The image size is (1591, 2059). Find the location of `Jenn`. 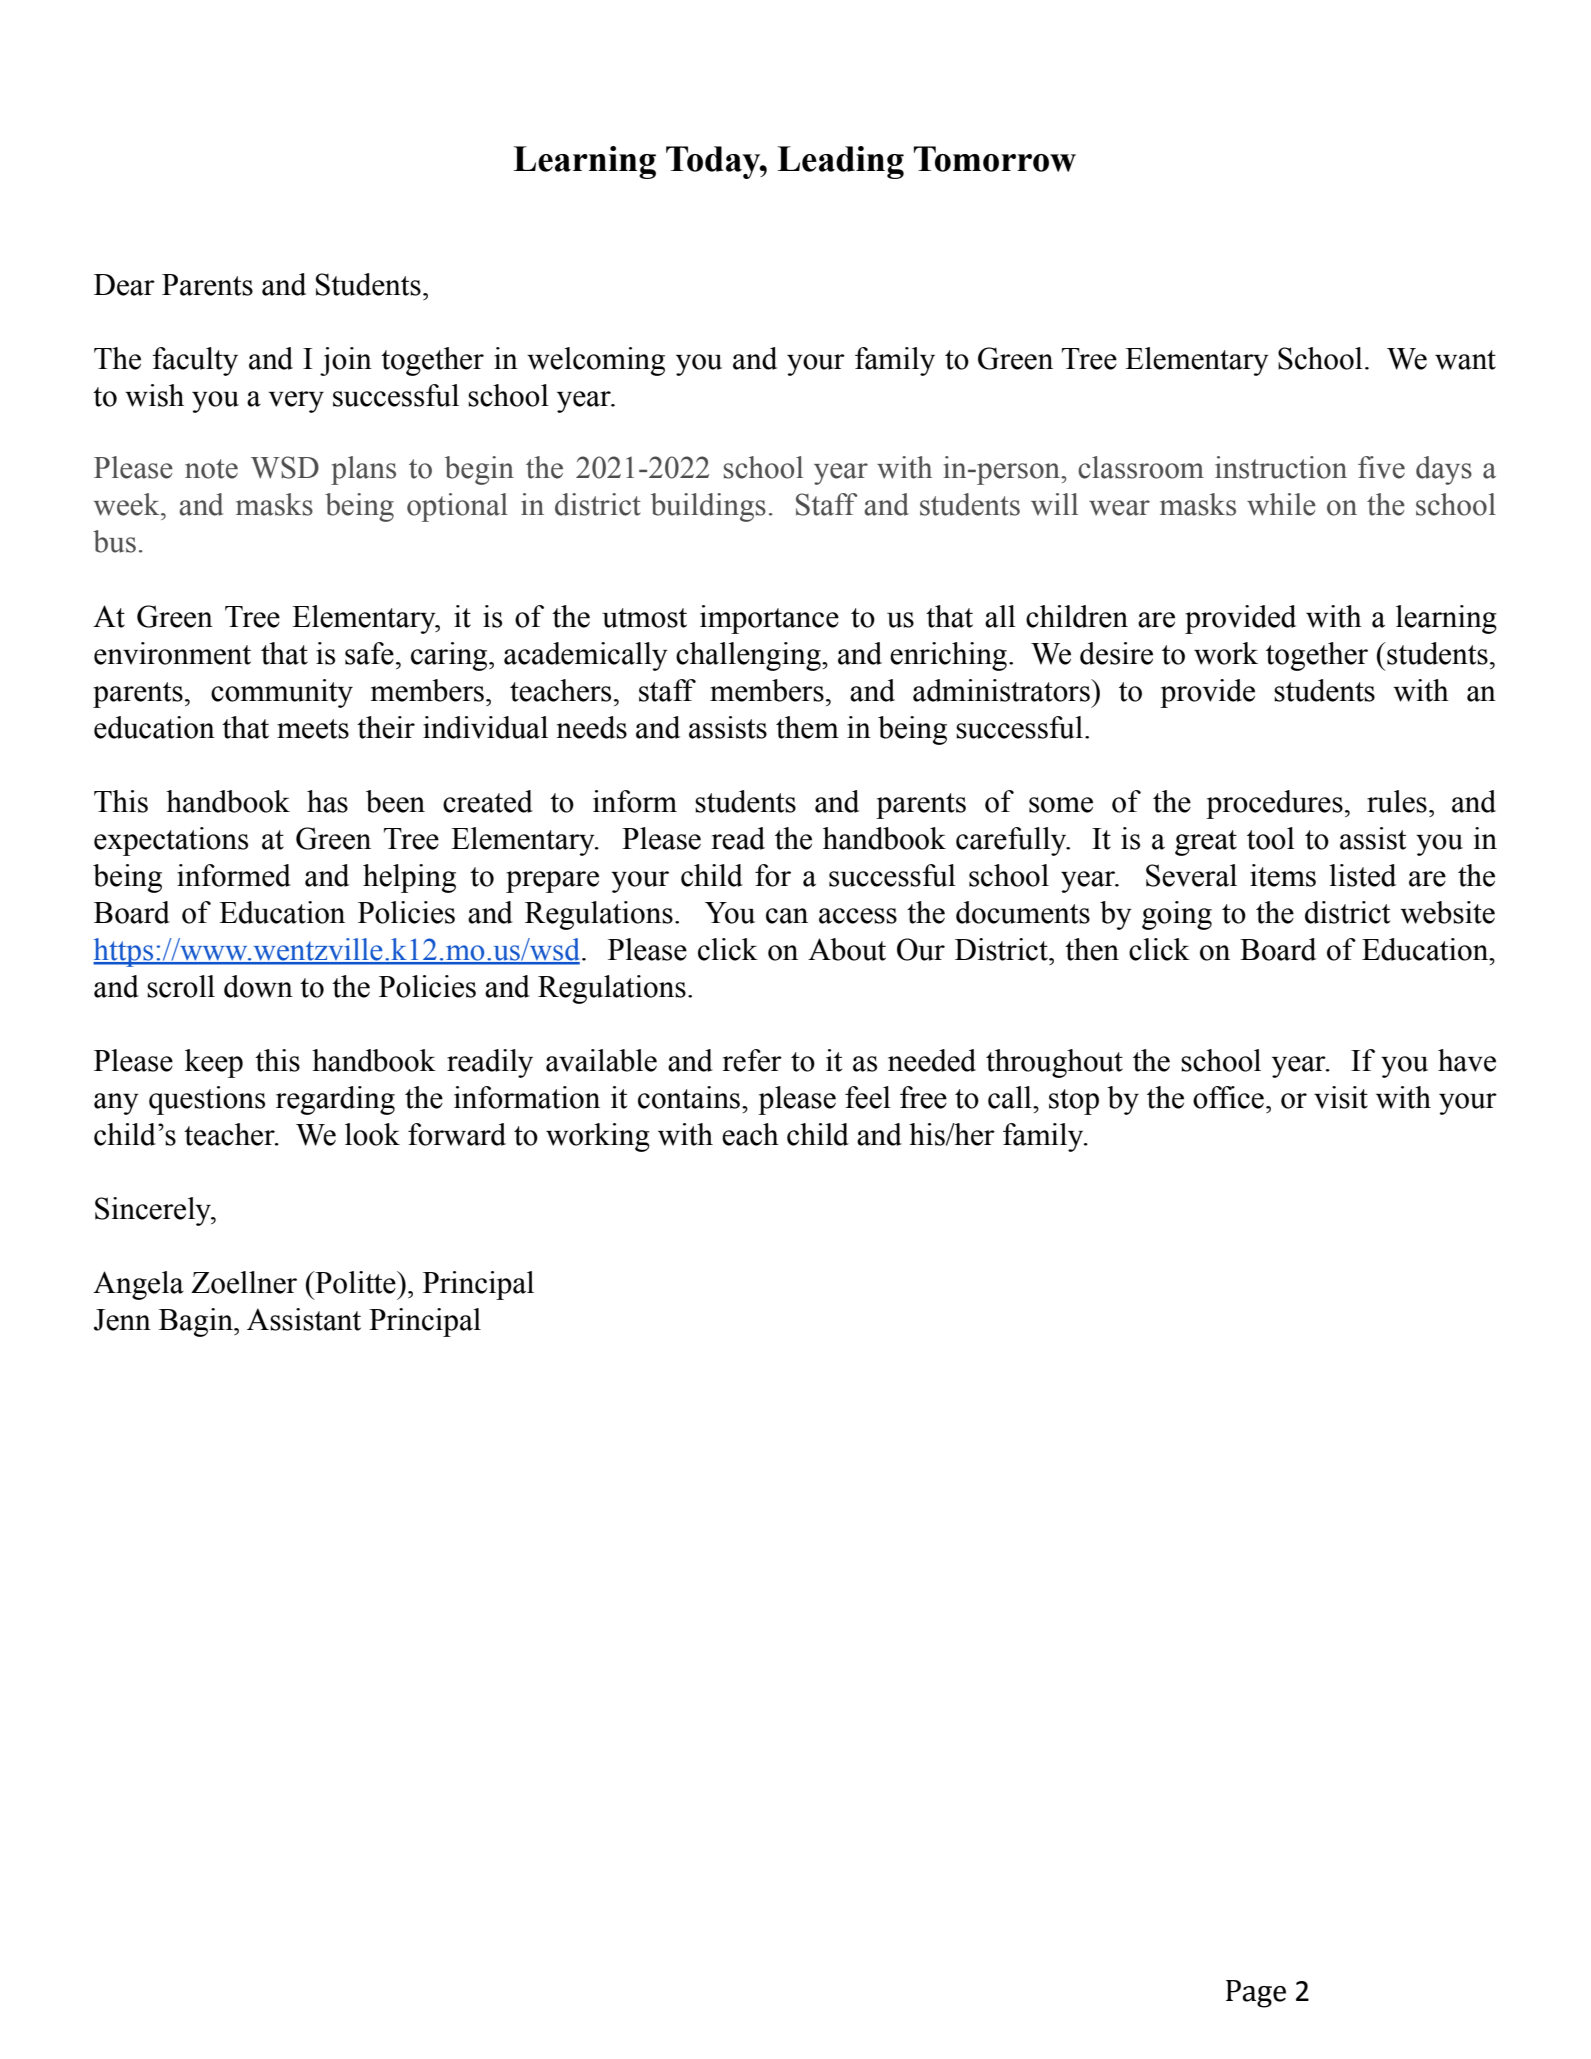

Jenn is located at coordinates (122, 1320).
